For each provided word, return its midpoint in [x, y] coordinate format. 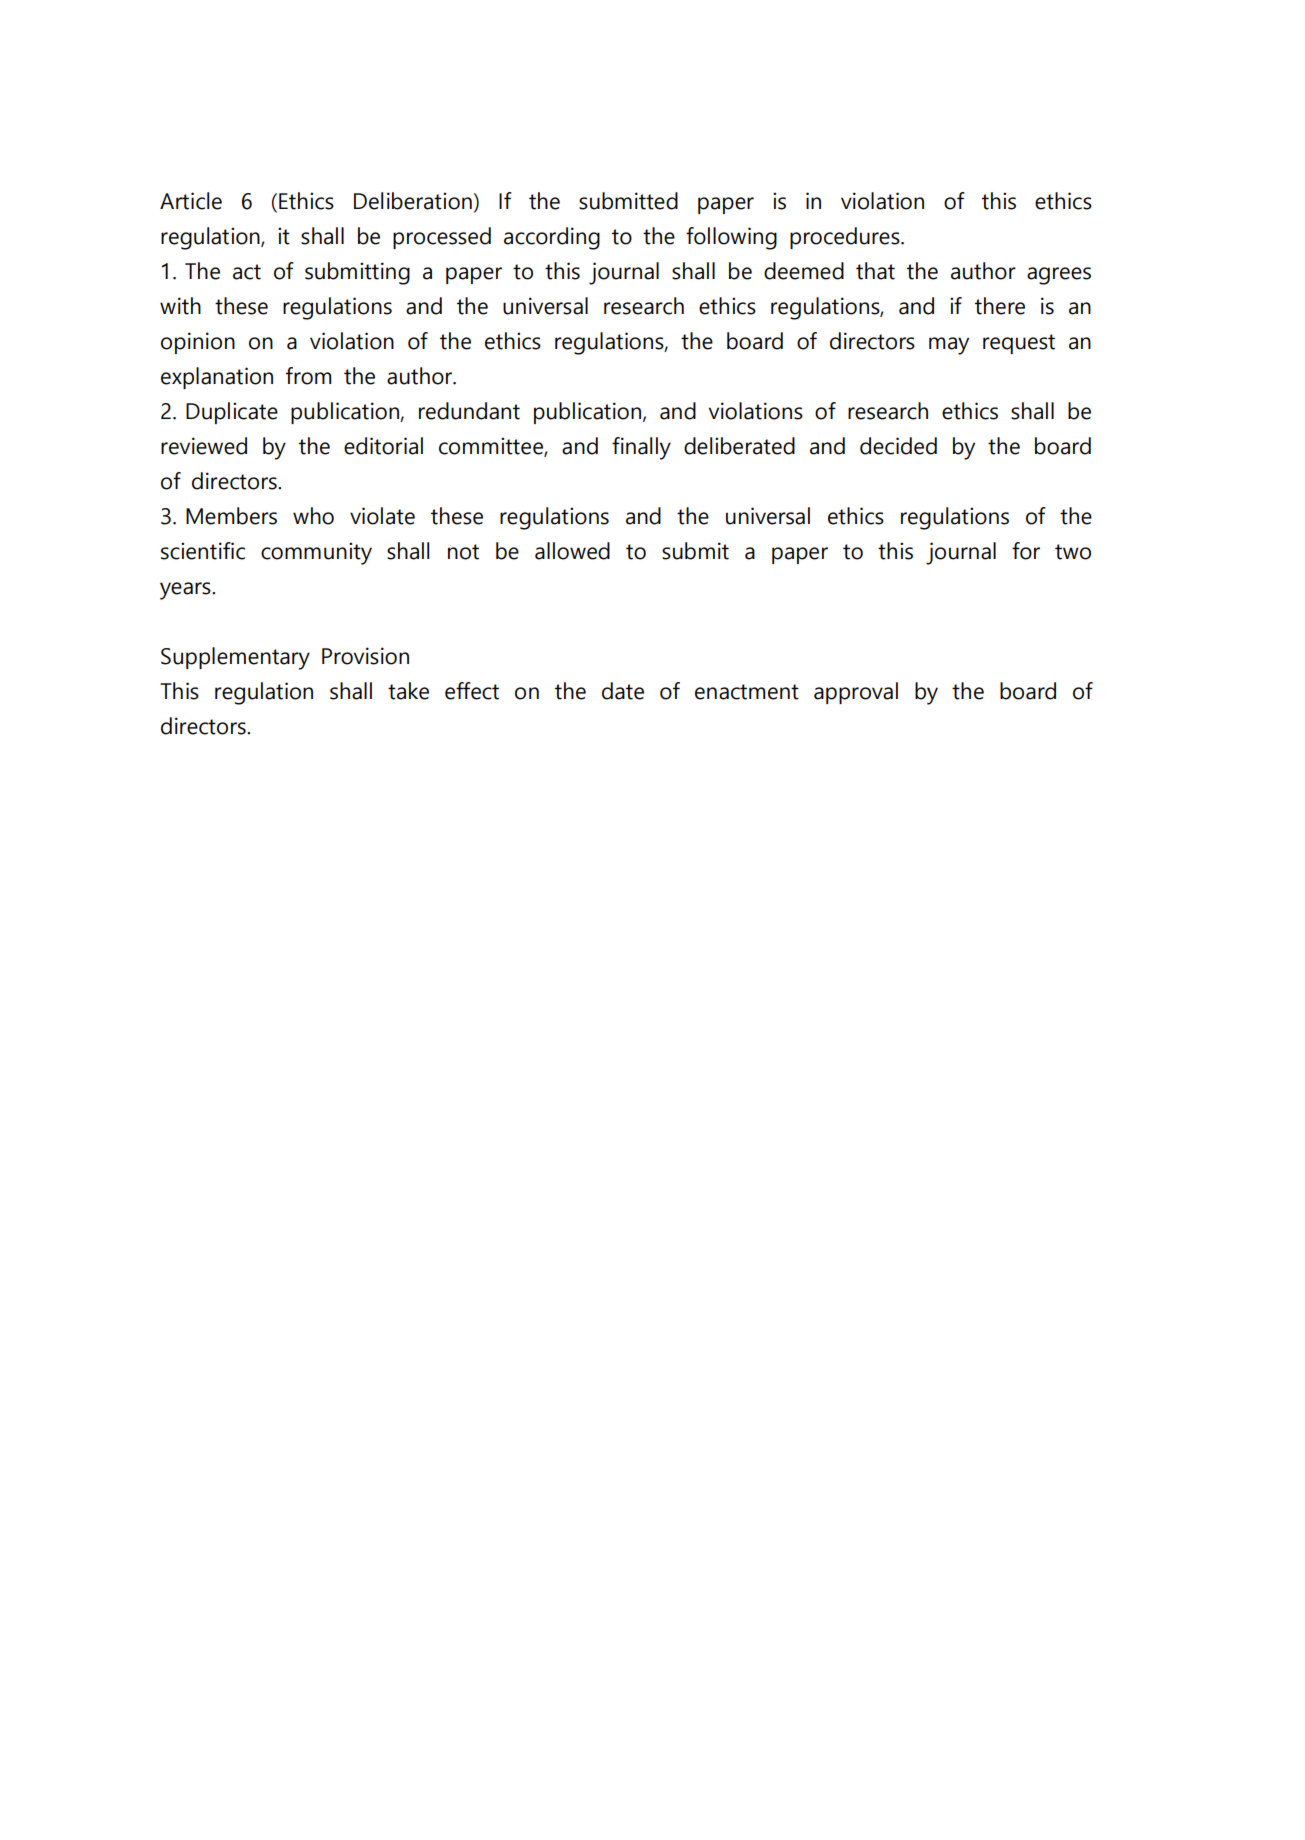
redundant [469, 411]
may [949, 346]
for [1026, 551]
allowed [572, 551]
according [552, 238]
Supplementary [235, 658]
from [308, 376]
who [313, 516]
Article [191, 201]
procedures [846, 238]
